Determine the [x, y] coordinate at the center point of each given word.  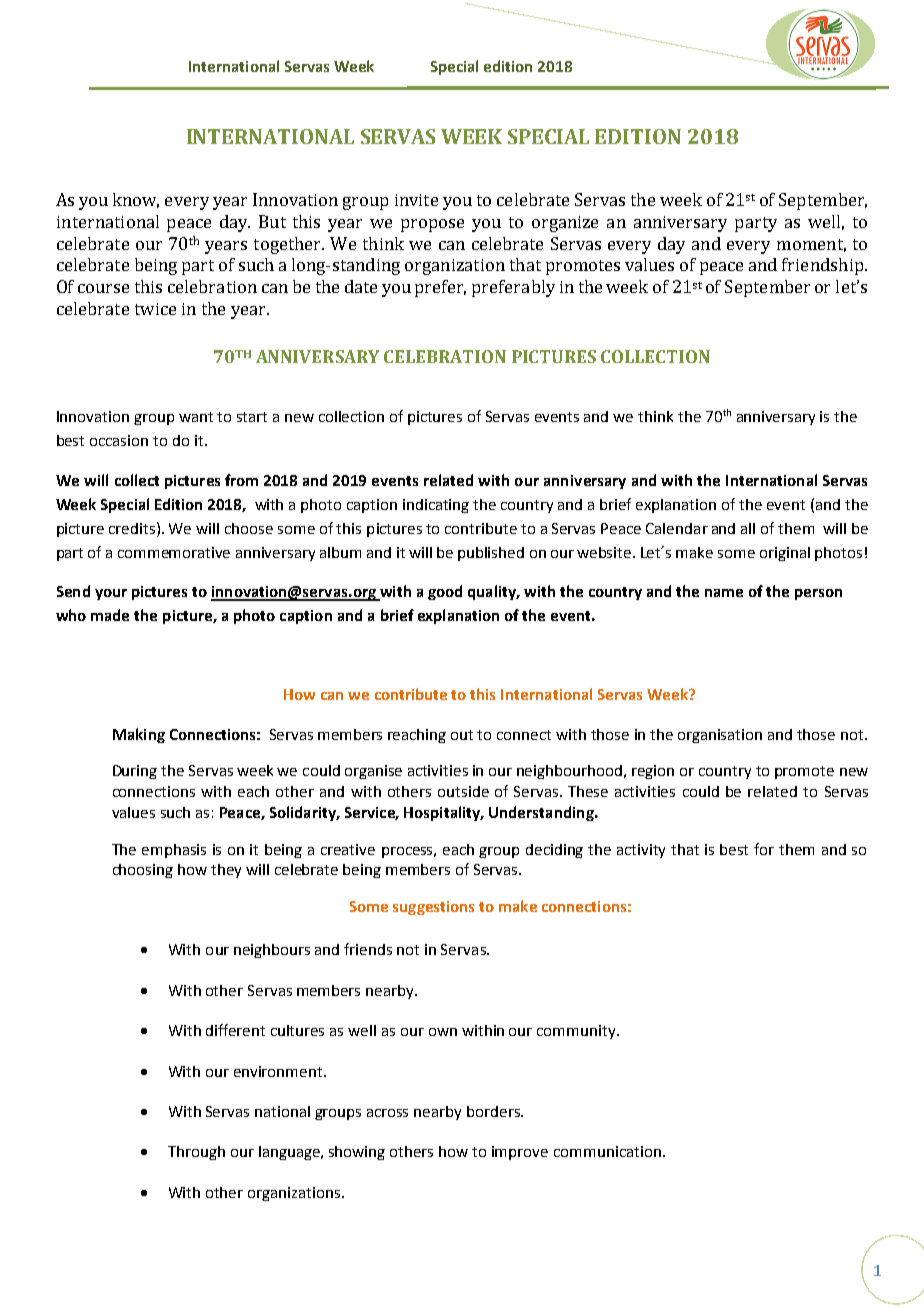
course [103, 288]
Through [196, 1153]
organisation [720, 736]
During [135, 772]
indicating [436, 506]
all [748, 528]
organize [565, 224]
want [196, 417]
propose [432, 225]
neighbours [272, 951]
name [724, 593]
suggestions [433, 908]
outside [463, 791]
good [445, 592]
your [111, 594]
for [764, 849]
